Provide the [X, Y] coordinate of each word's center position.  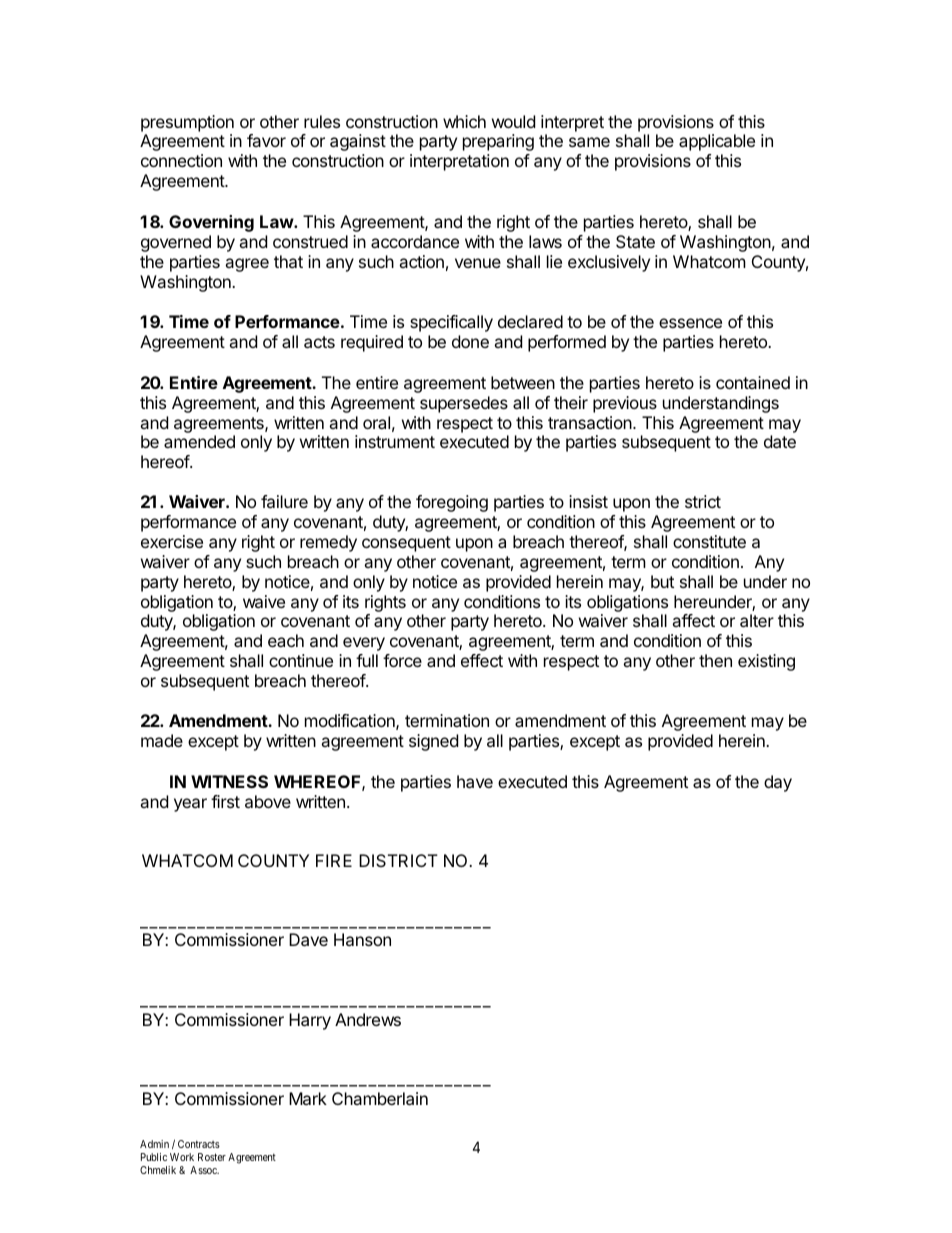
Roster [212, 1157]
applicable [717, 142]
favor [266, 140]
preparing [498, 142]
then [715, 660]
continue [301, 660]
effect [482, 660]
